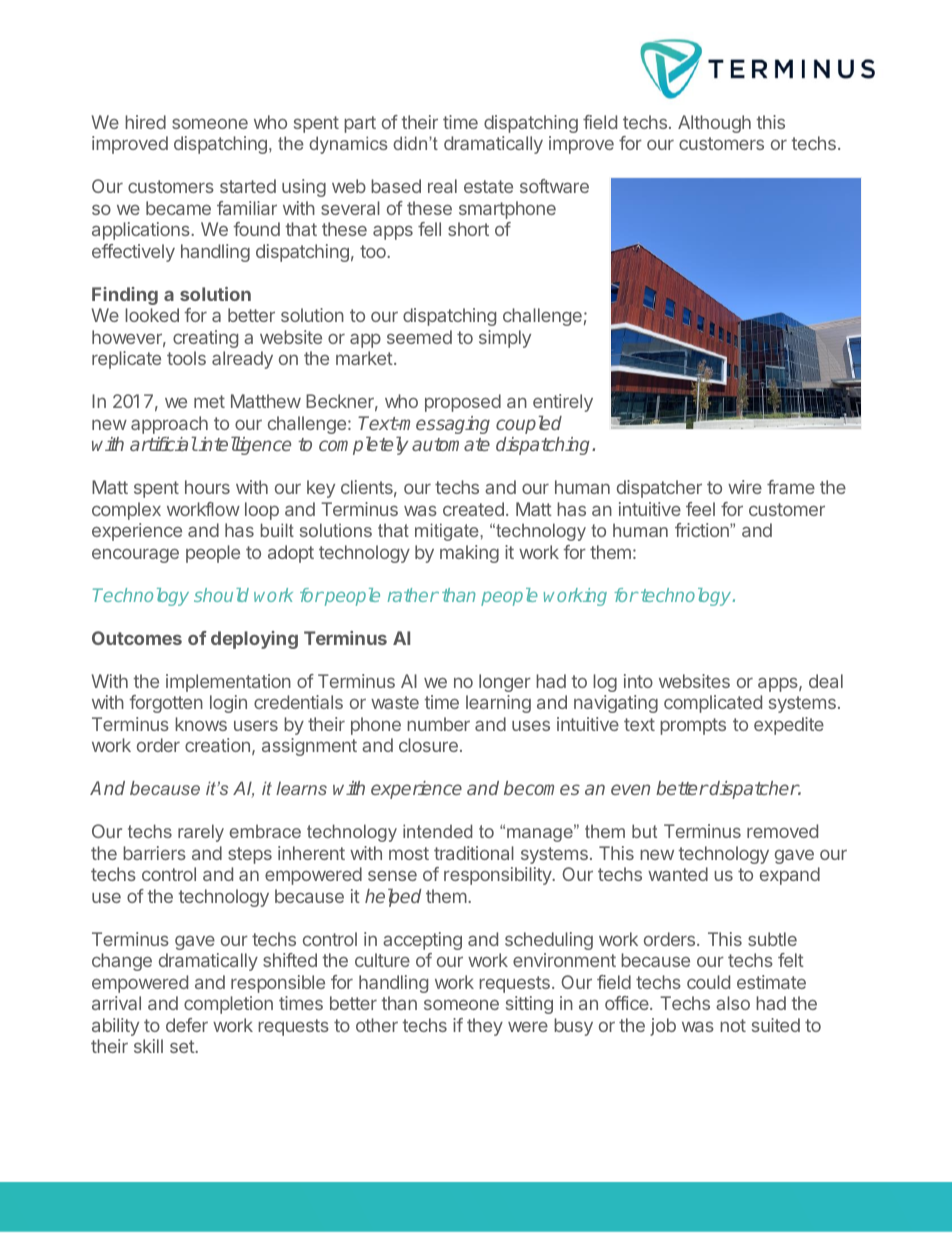 The width and height of the screenshot is (952, 1233). What do you see at coordinates (145, 122) in the screenshot?
I see `hired` at bounding box center [145, 122].
